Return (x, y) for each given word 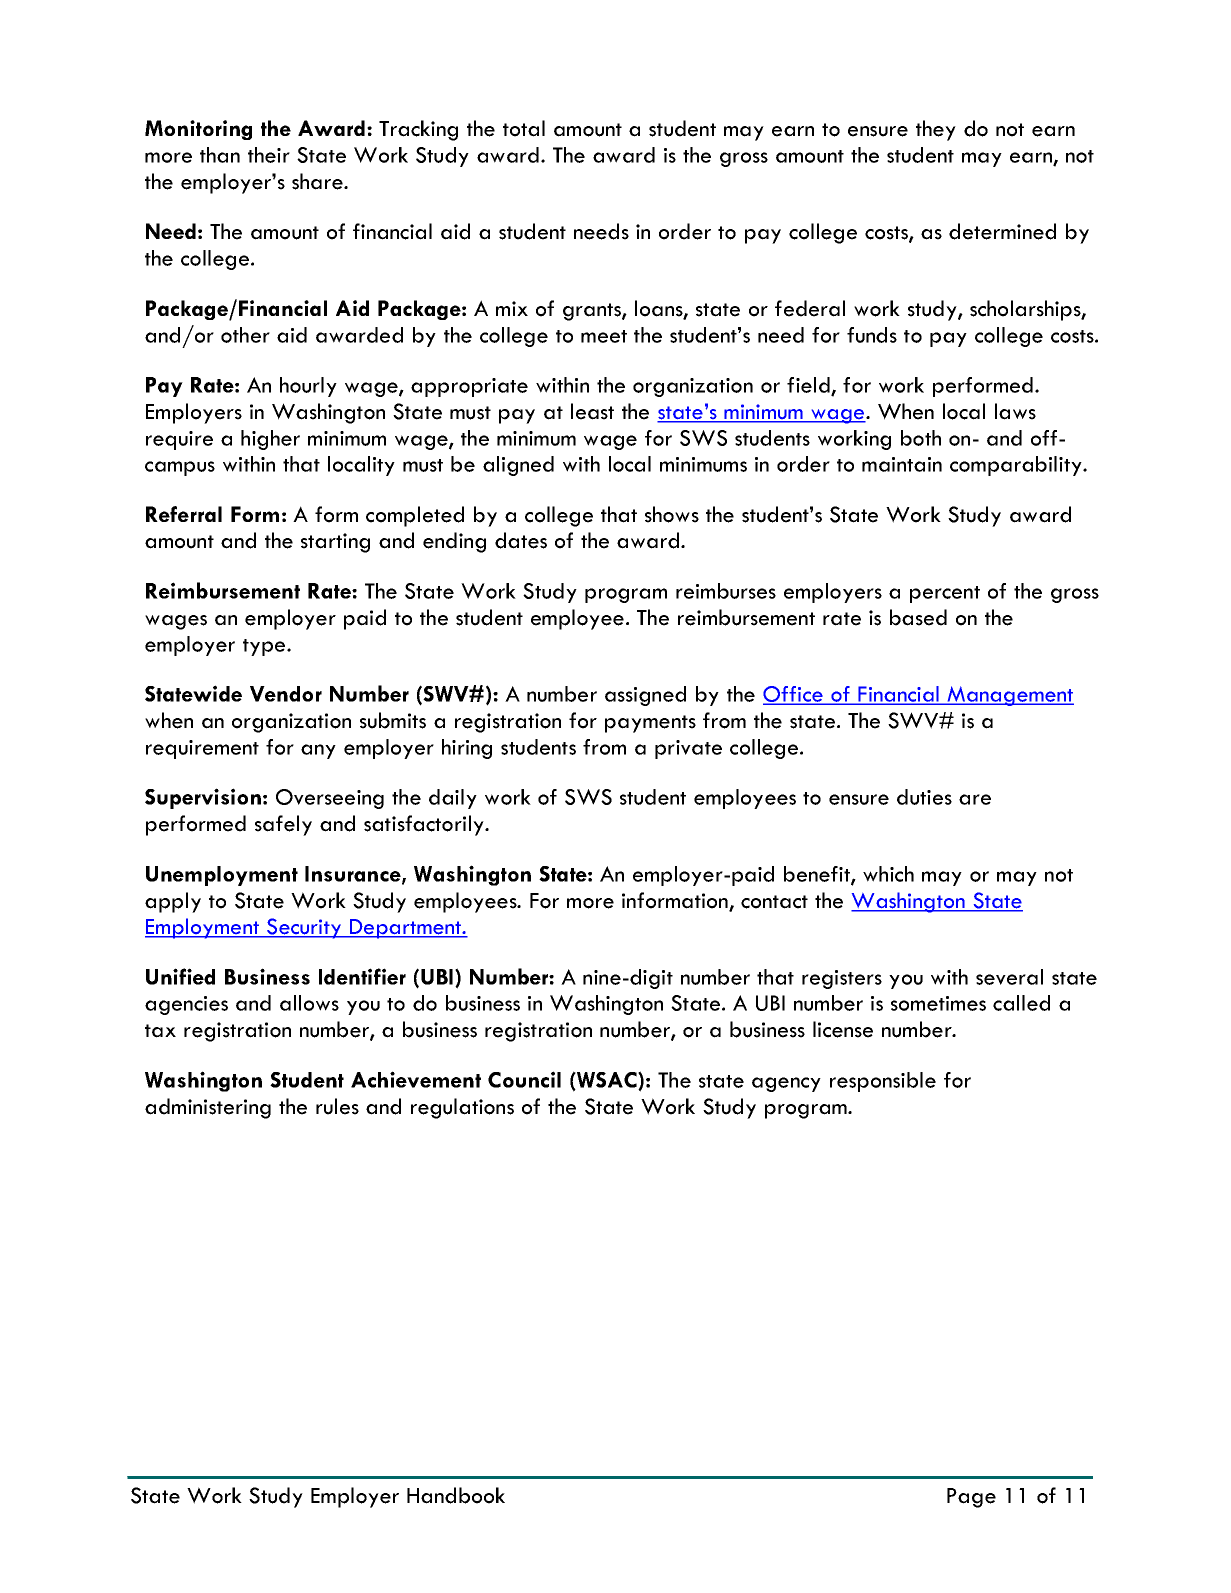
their (269, 155)
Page (971, 1498)
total (524, 128)
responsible (883, 1082)
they (936, 130)
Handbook (456, 1495)
